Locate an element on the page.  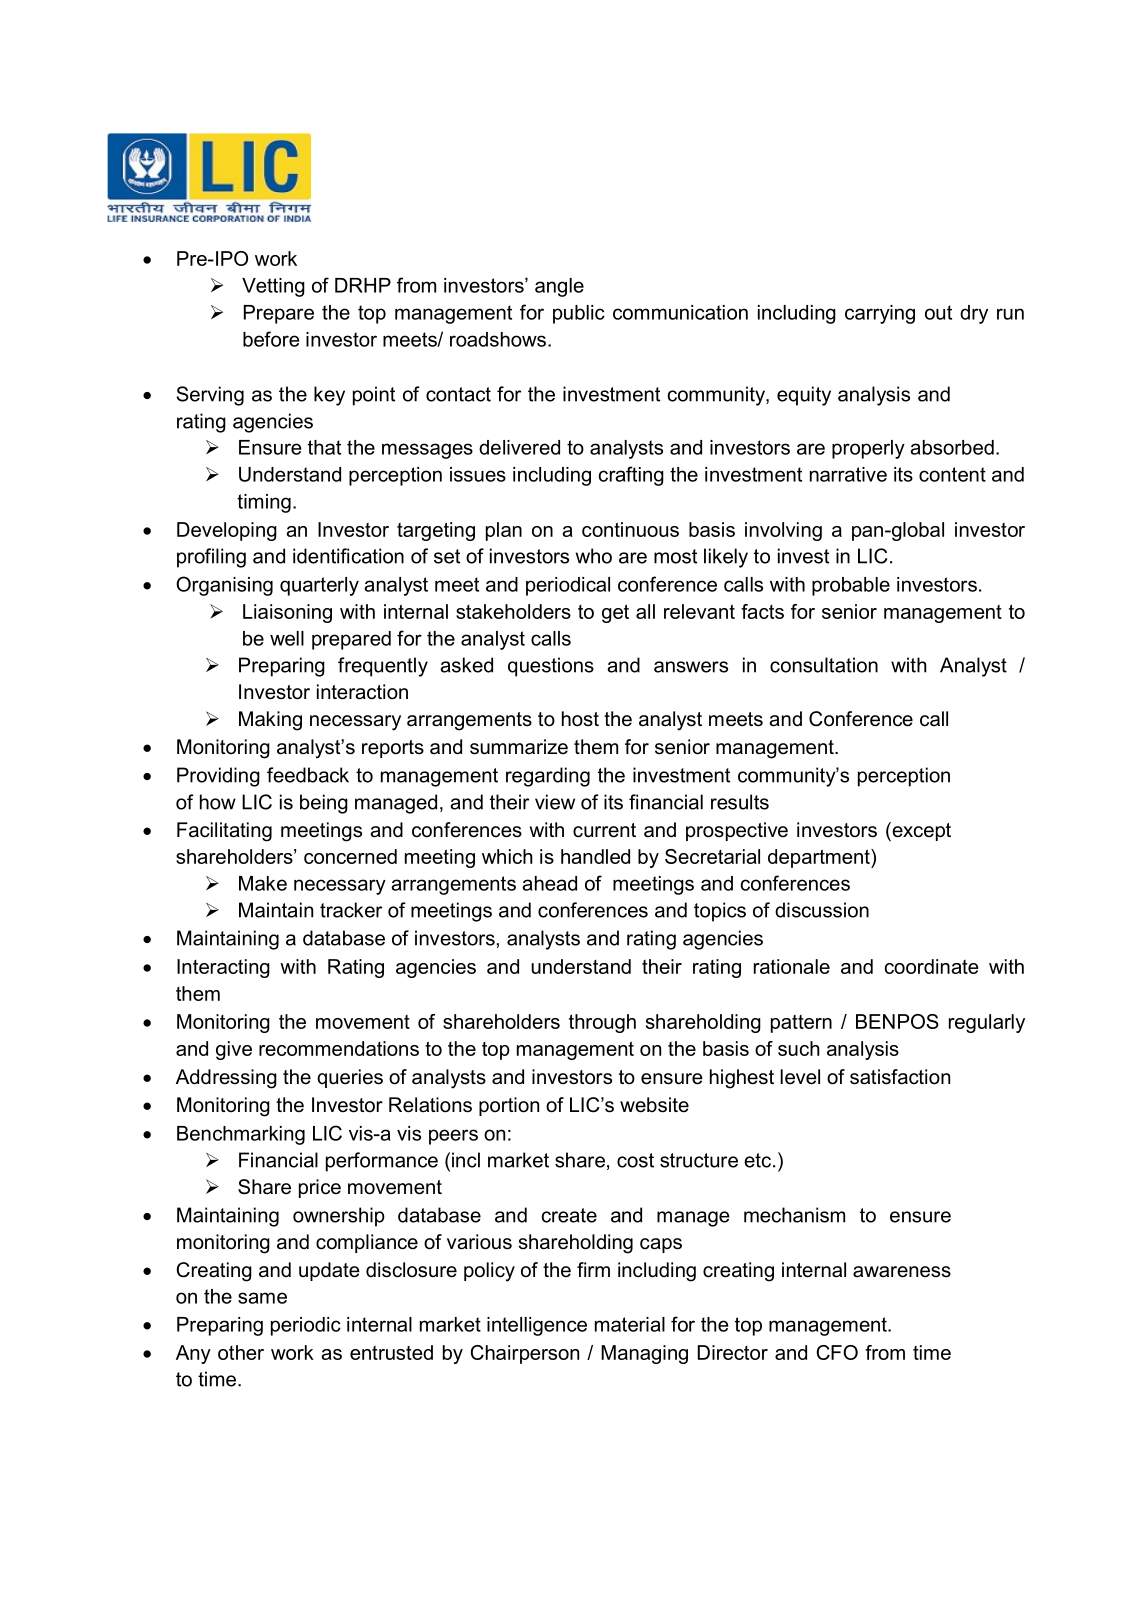
public is located at coordinates (579, 314).
